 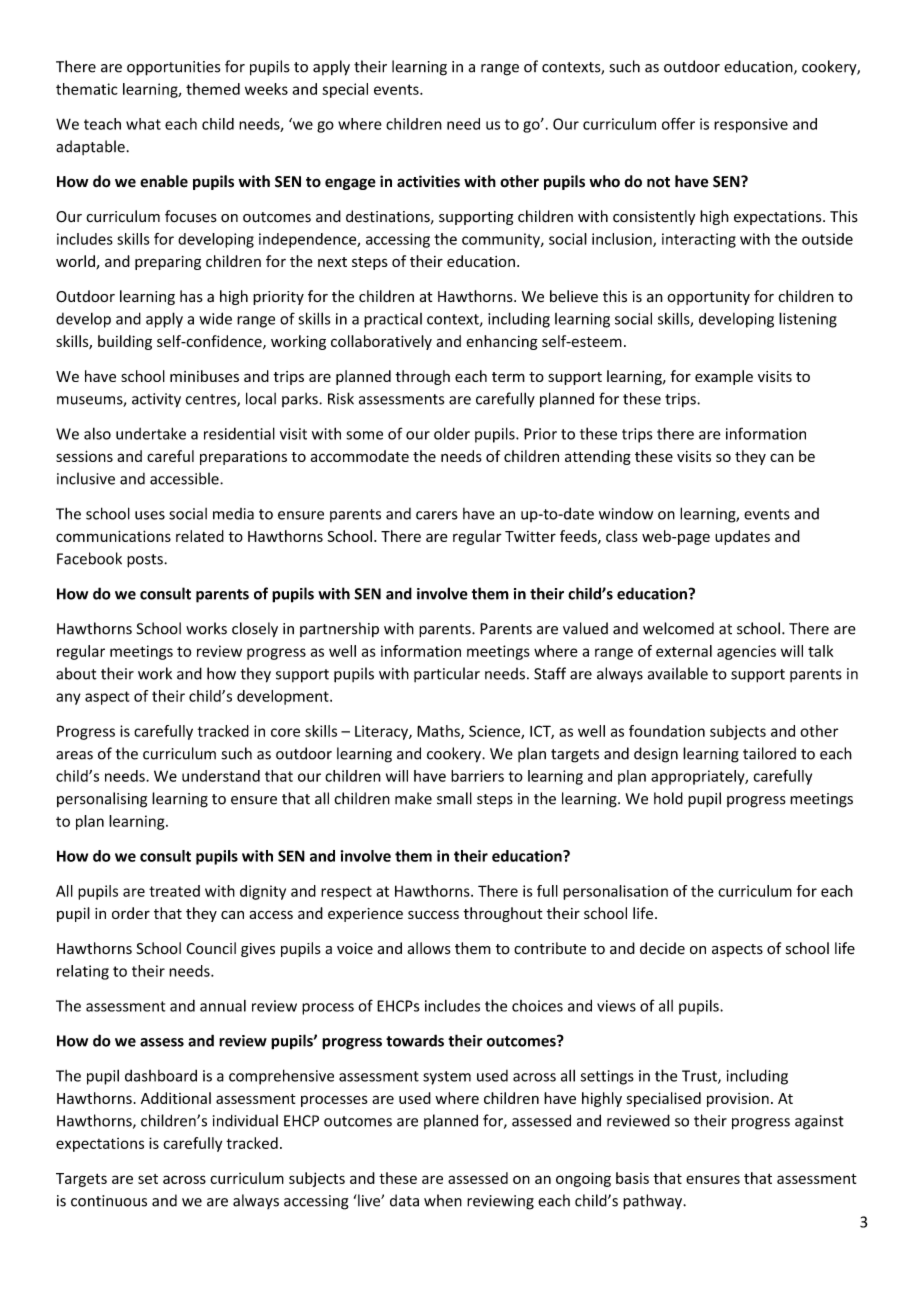 What do you see at coordinates (109, 1201) in the screenshot?
I see `continuous` at bounding box center [109, 1201].
